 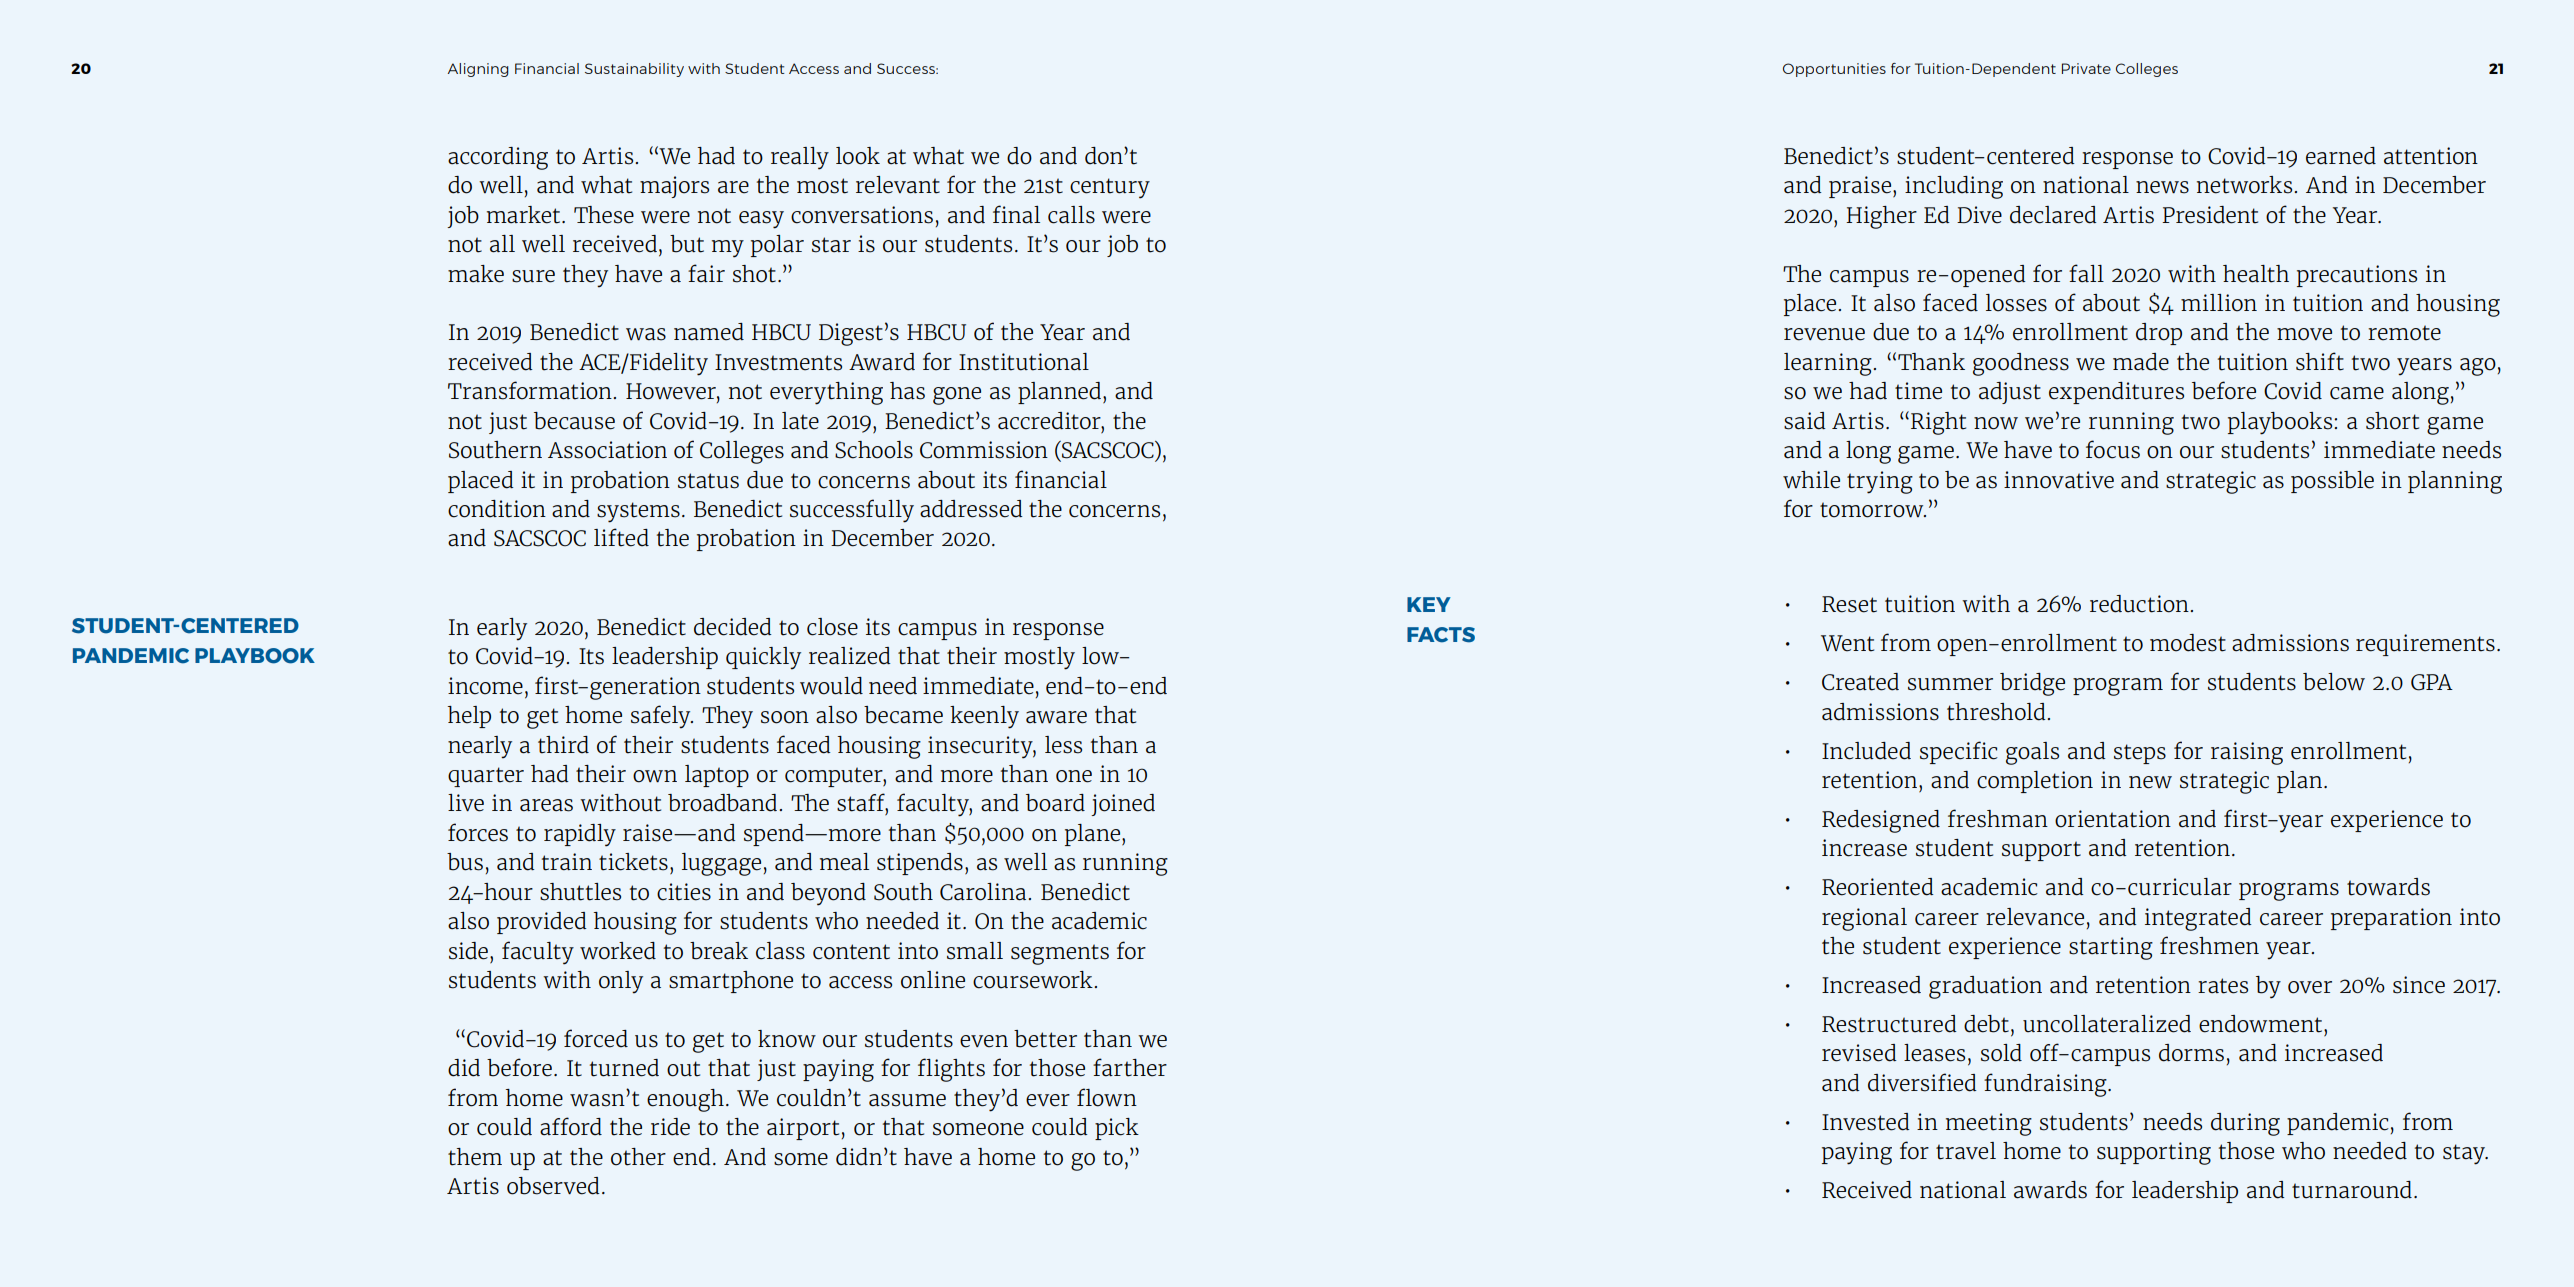 I want to click on other, so click(x=638, y=1157).
